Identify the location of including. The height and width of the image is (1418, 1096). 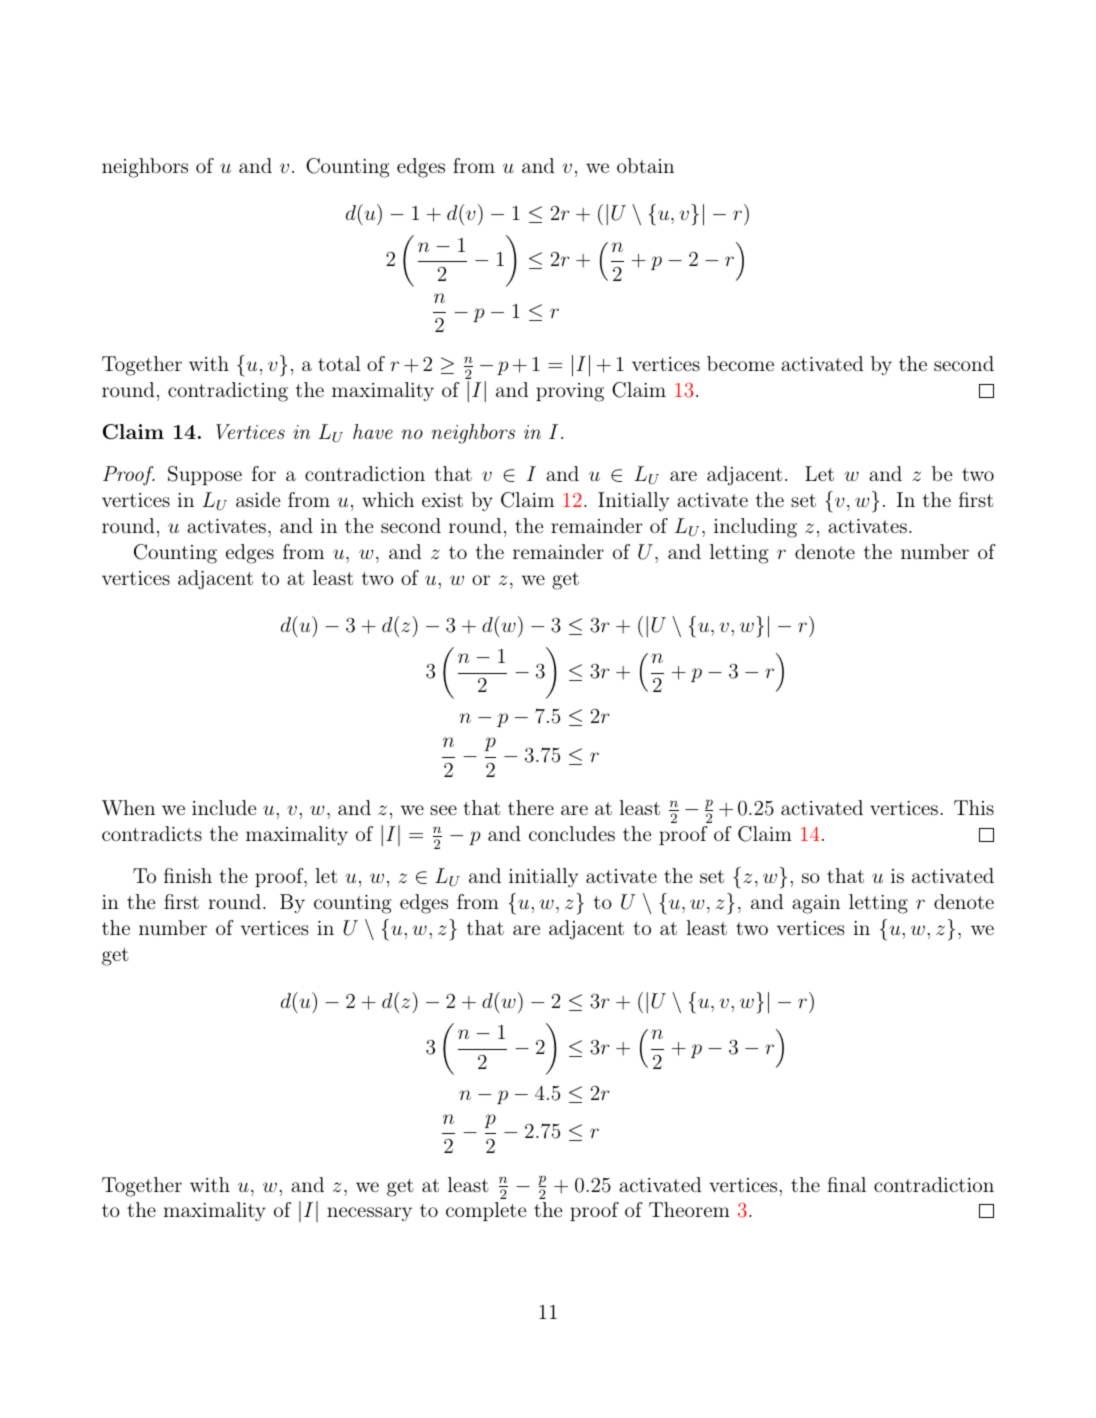
(755, 528).
